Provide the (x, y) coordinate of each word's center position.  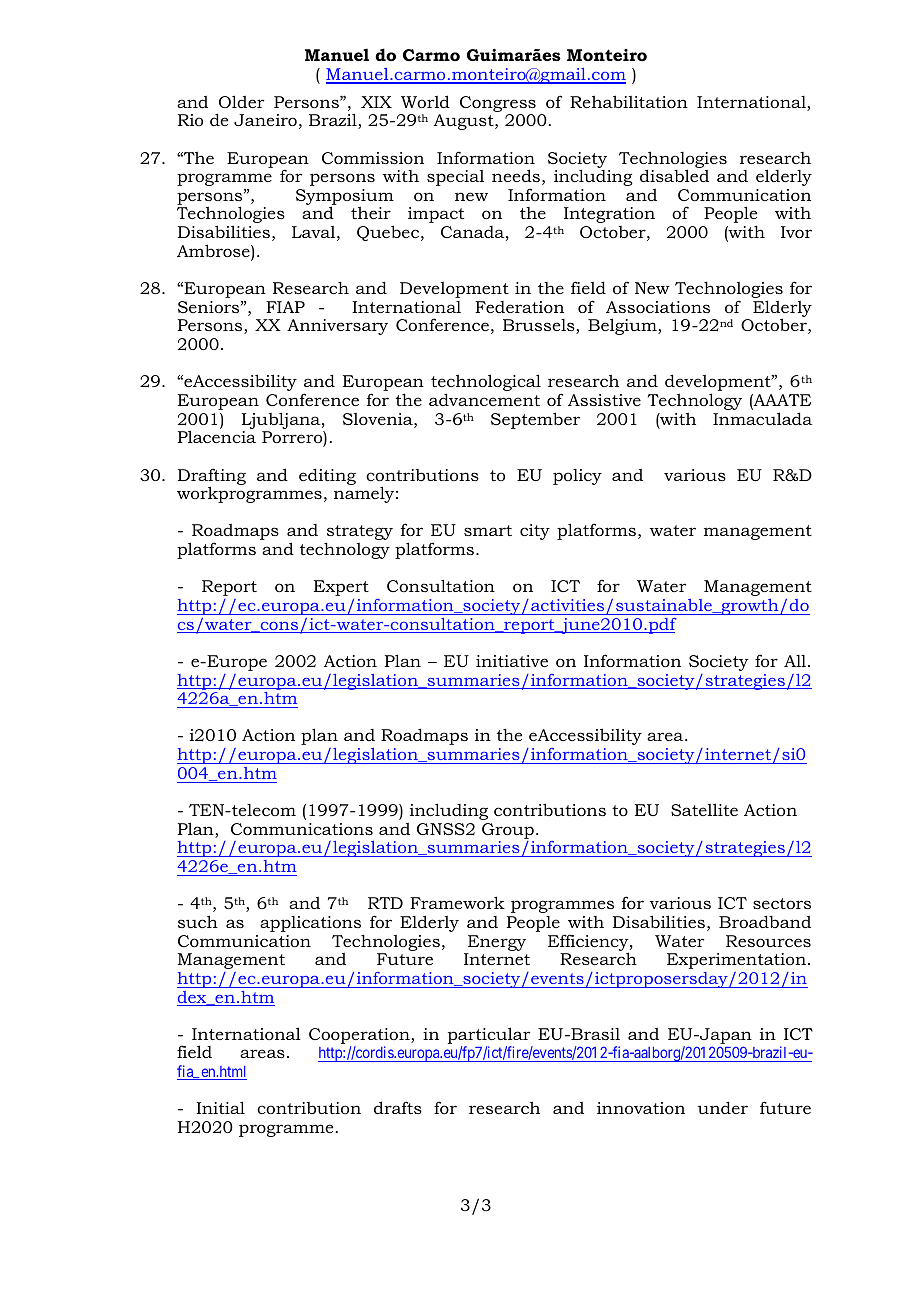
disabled (674, 175)
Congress (498, 104)
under (722, 1107)
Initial (220, 1107)
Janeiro (265, 120)
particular (489, 1035)
